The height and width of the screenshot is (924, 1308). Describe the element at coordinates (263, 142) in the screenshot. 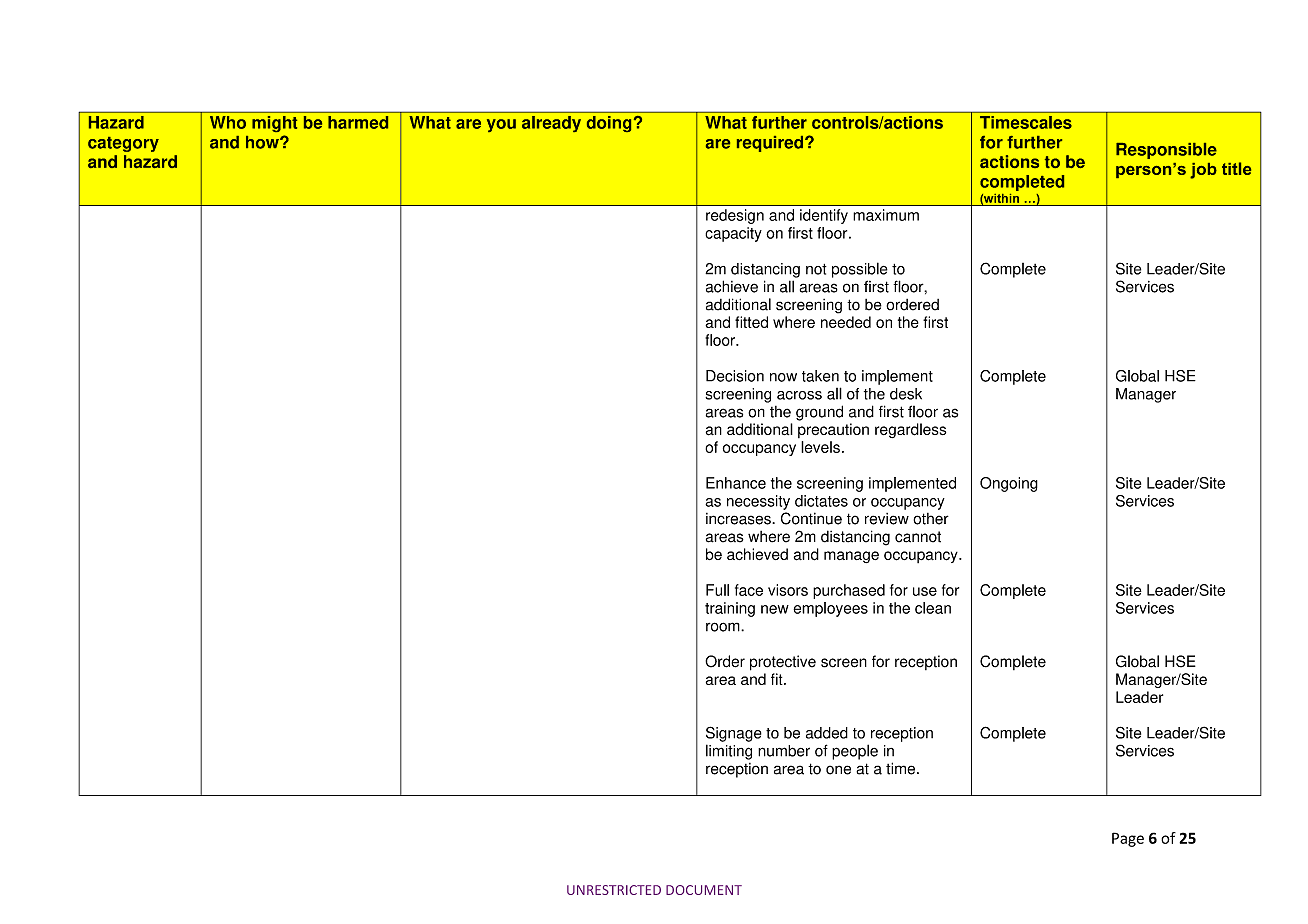

I see `how` at that location.
